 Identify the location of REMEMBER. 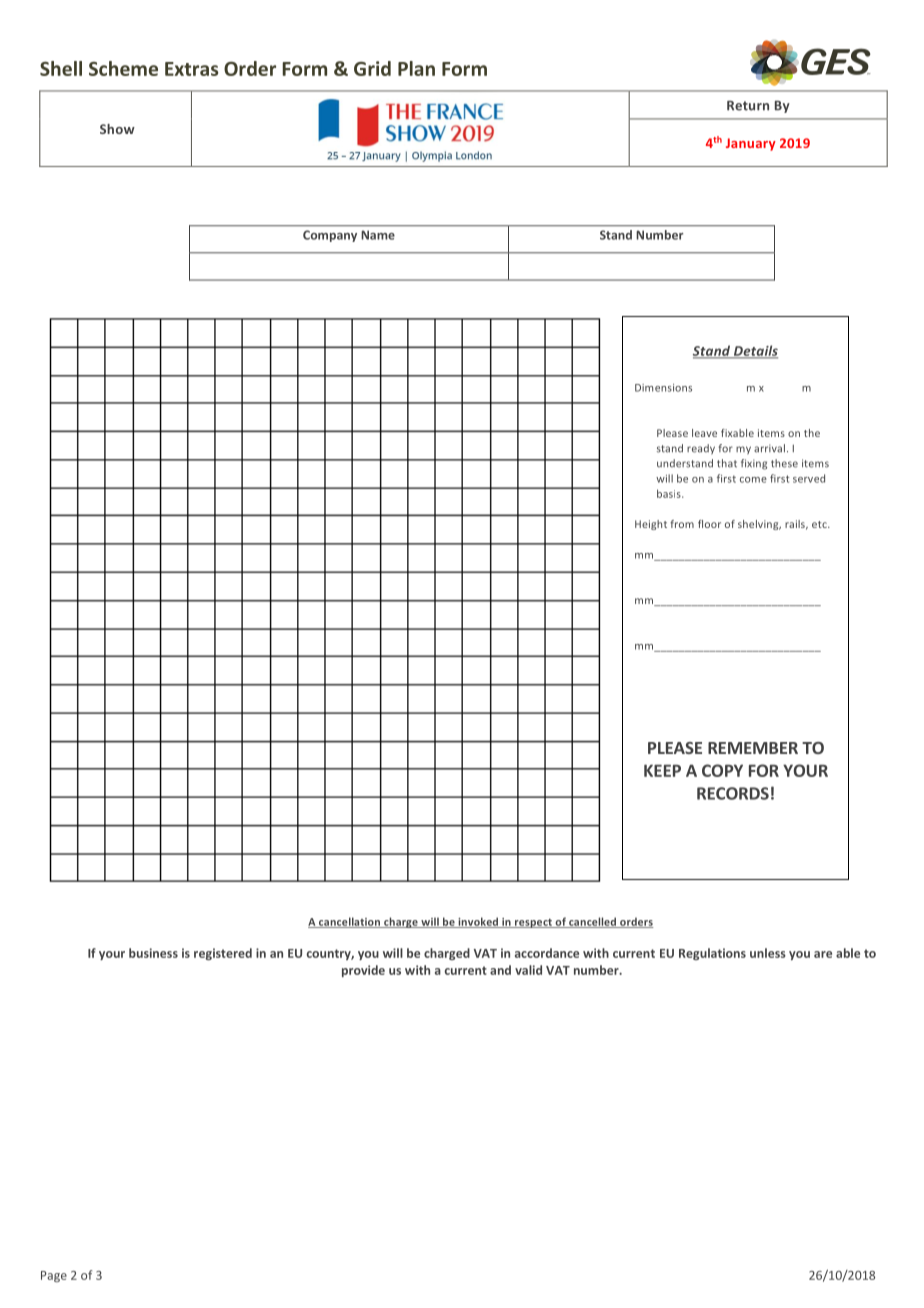
(753, 748).
